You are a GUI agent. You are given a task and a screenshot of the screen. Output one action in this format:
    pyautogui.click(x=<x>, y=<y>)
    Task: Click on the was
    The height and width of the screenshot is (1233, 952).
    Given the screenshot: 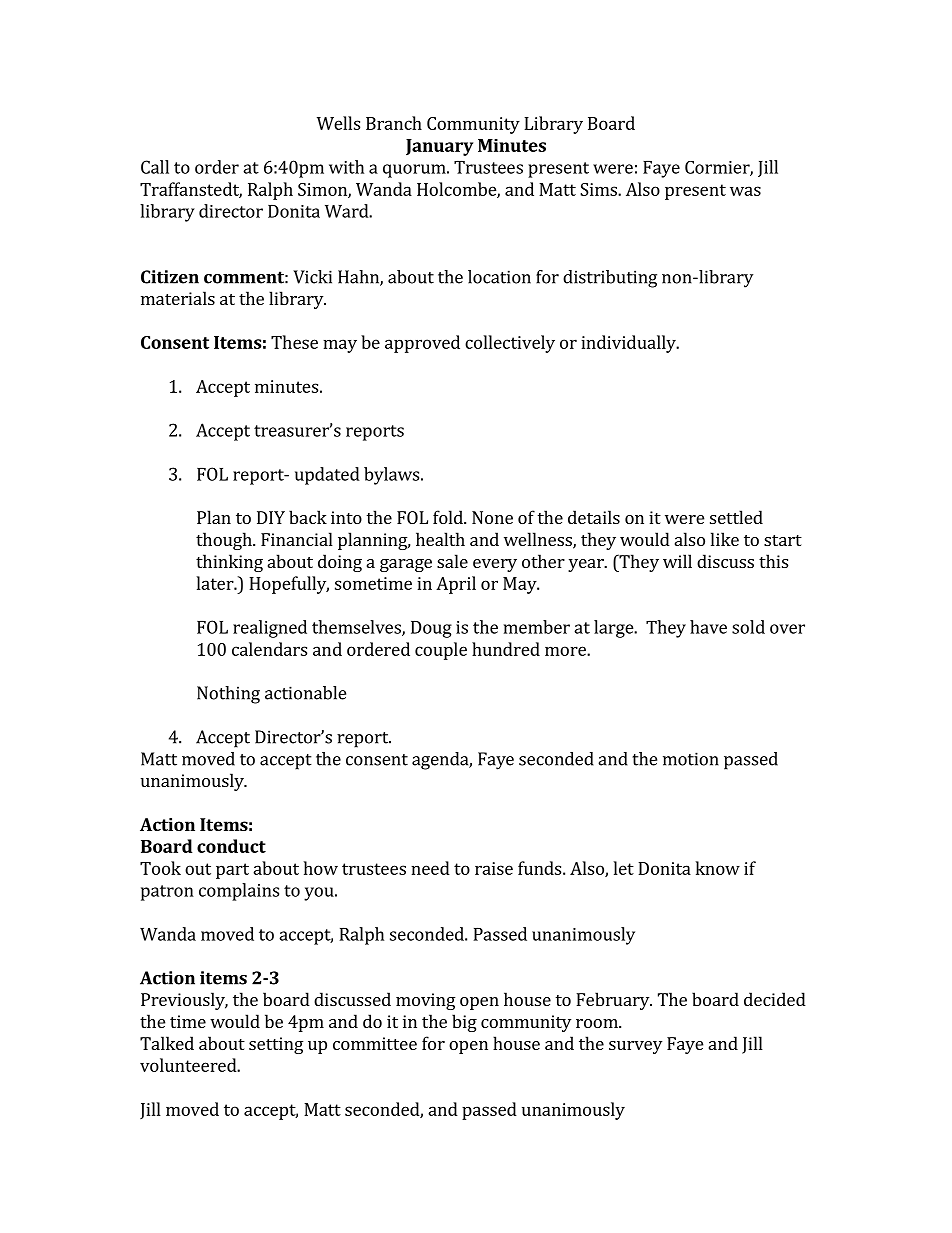 What is the action you would take?
    pyautogui.click(x=745, y=191)
